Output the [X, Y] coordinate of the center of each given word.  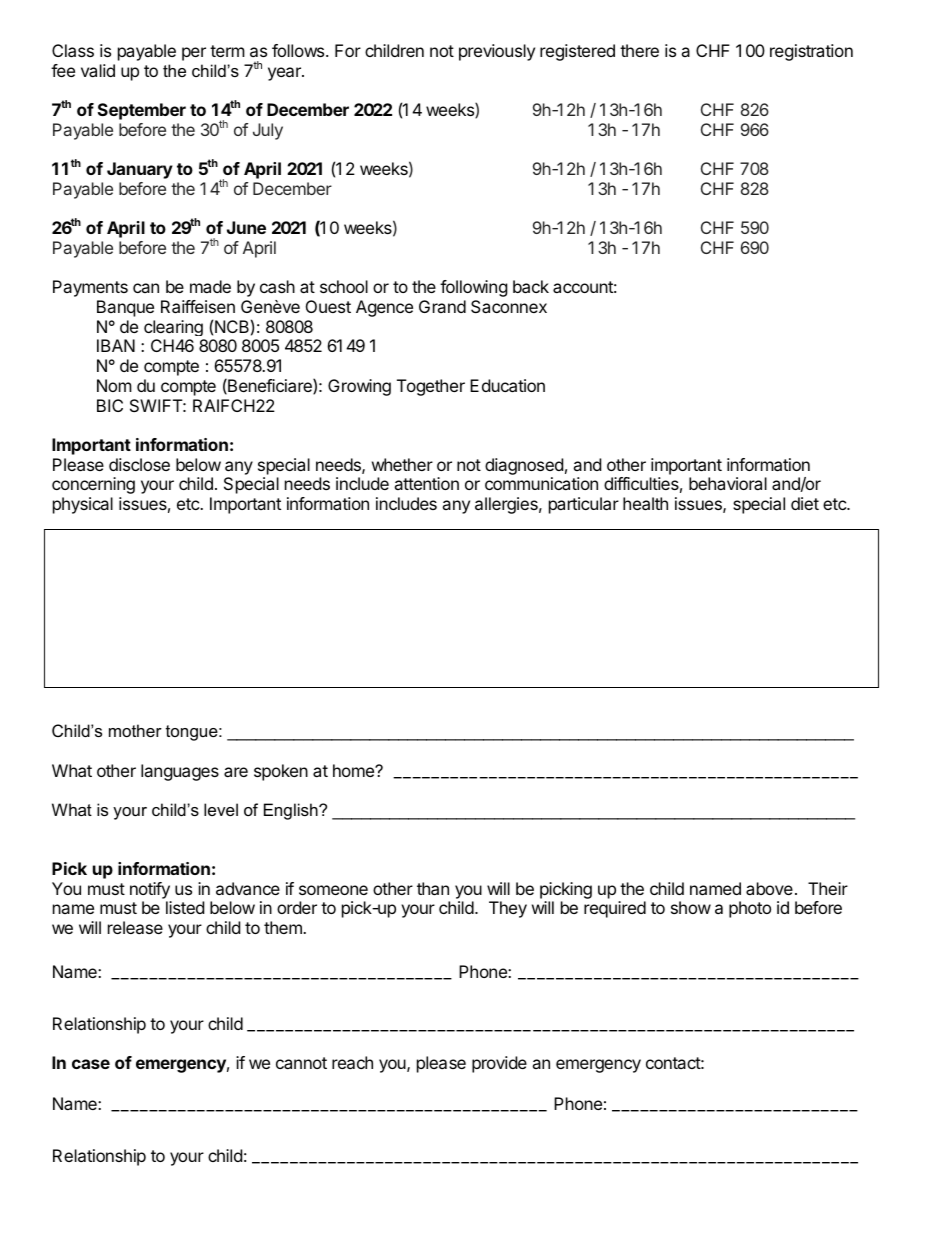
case [91, 1064]
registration [811, 52]
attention [426, 483]
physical [83, 505]
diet [805, 503]
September [142, 111]
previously [497, 52]
